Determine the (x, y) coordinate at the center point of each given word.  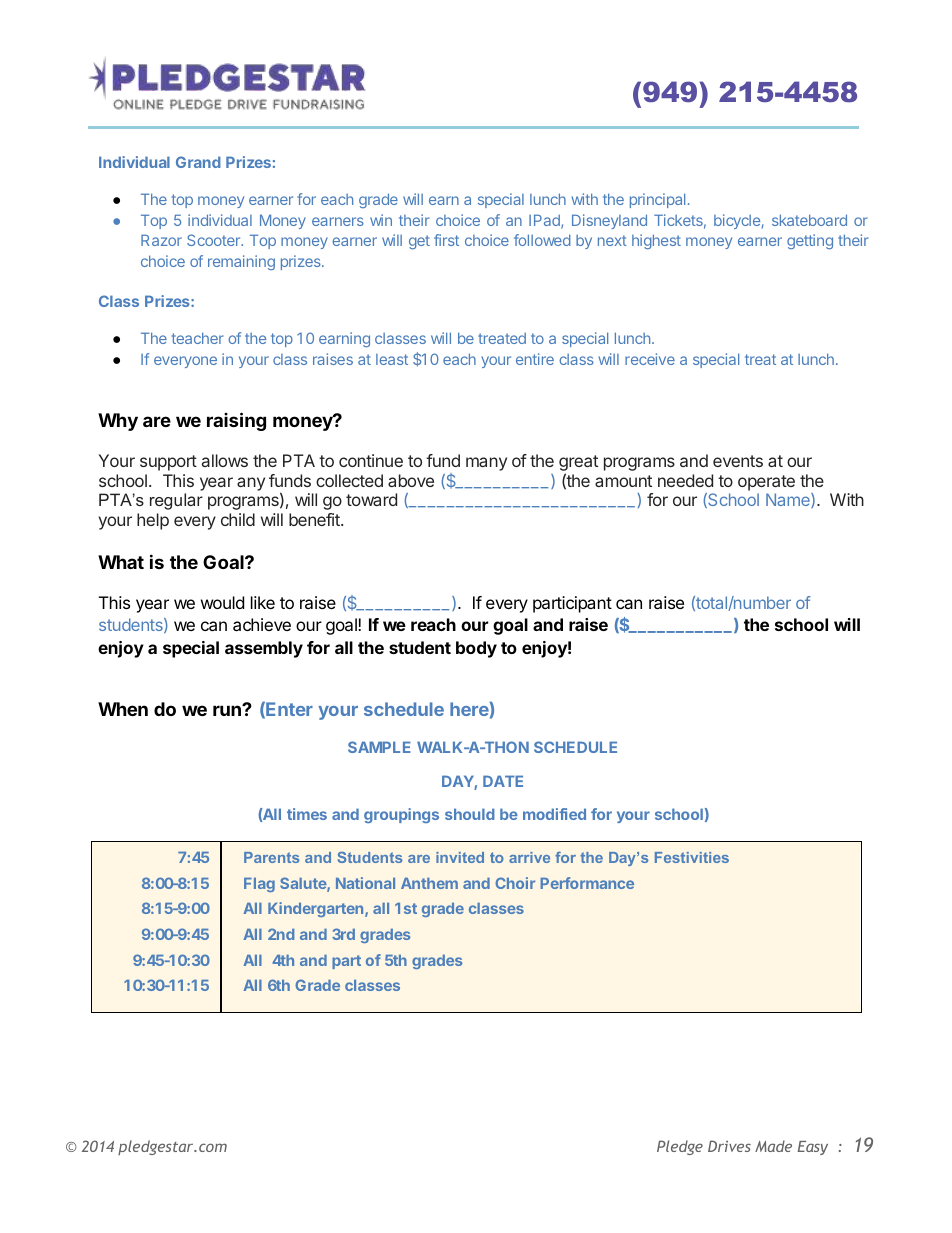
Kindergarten (317, 909)
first (446, 240)
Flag (259, 885)
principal (657, 200)
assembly (264, 649)
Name (789, 500)
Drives (729, 1146)
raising (236, 421)
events (738, 461)
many (486, 464)
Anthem (429, 883)
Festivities (692, 857)
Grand (198, 162)
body (476, 649)
